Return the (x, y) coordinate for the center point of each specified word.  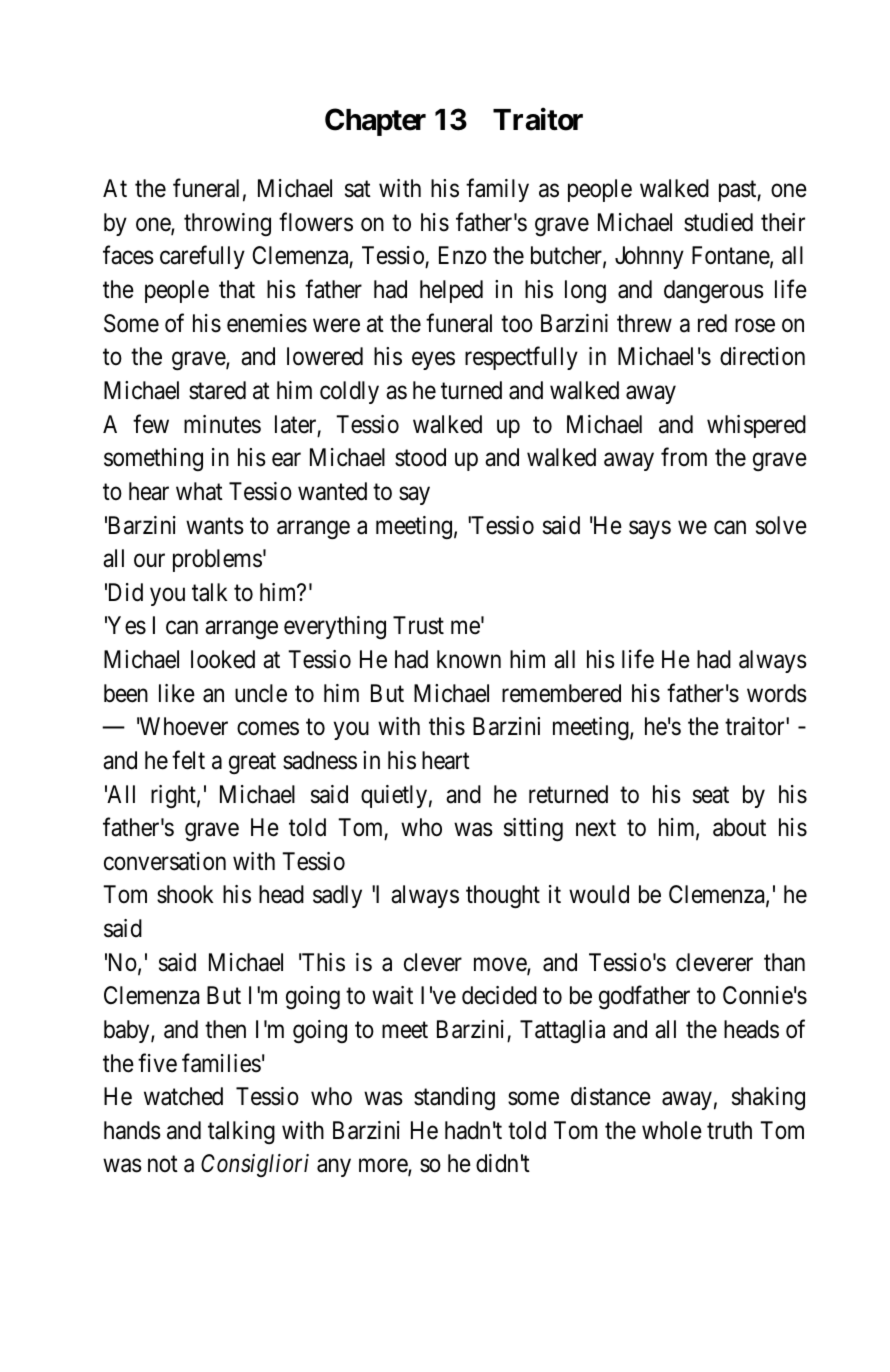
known (469, 659)
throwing (227, 224)
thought (503, 897)
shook (185, 894)
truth (729, 1130)
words (777, 693)
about (739, 827)
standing (454, 1099)
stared (217, 390)
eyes (433, 361)
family (497, 190)
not (163, 1164)
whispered (756, 426)
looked (223, 659)
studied (718, 222)
